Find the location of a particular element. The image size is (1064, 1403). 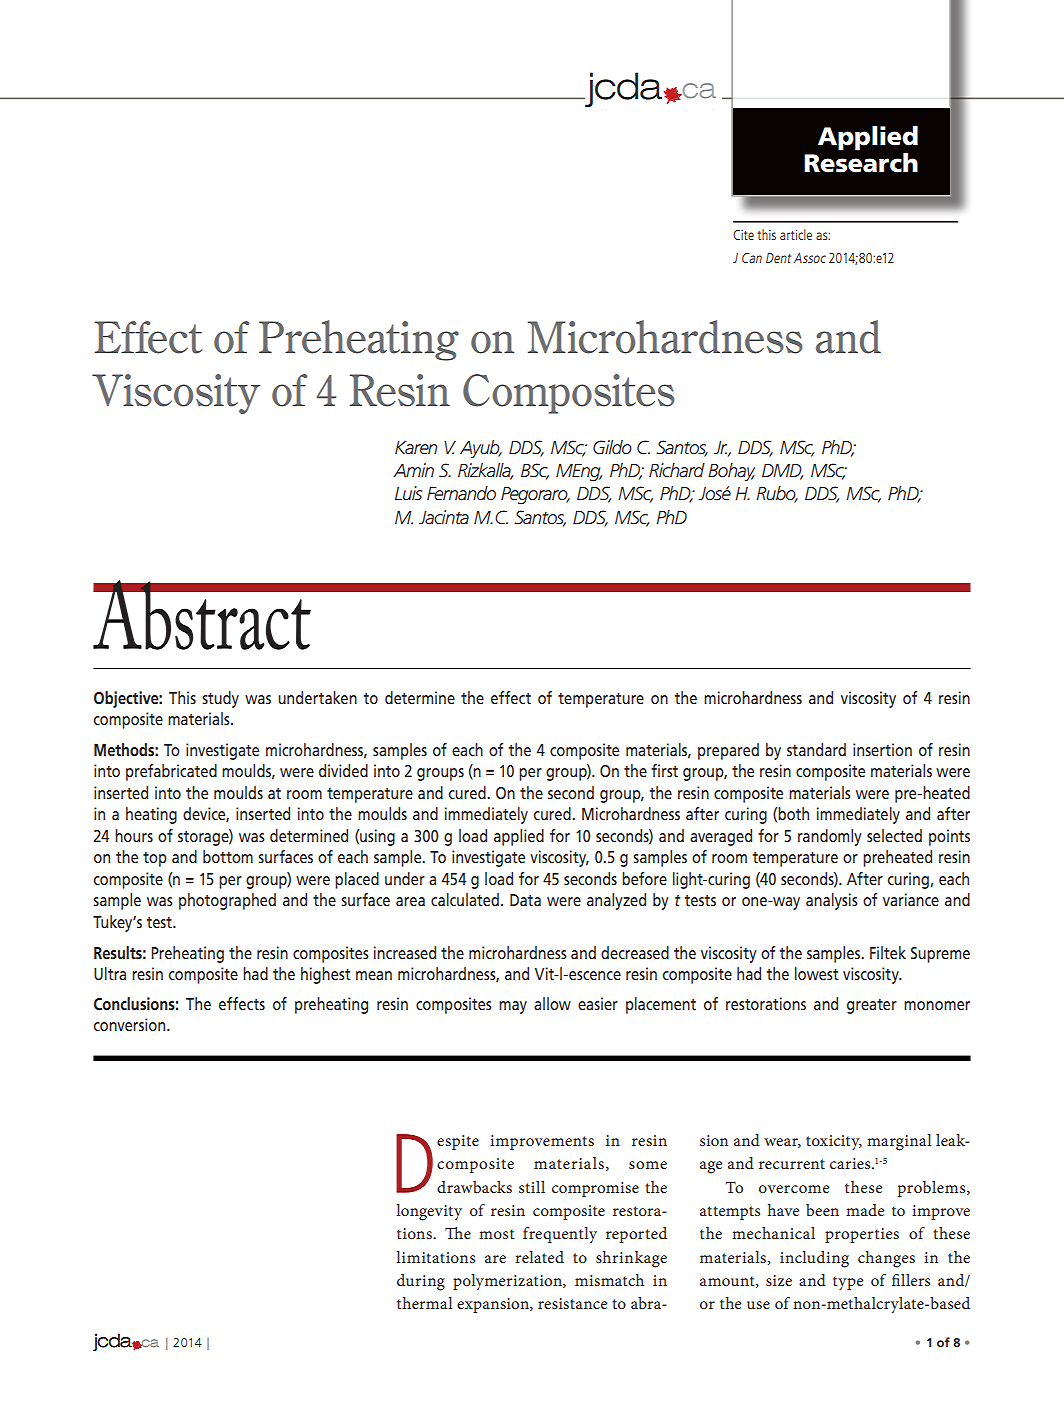

type is located at coordinates (848, 1283).
